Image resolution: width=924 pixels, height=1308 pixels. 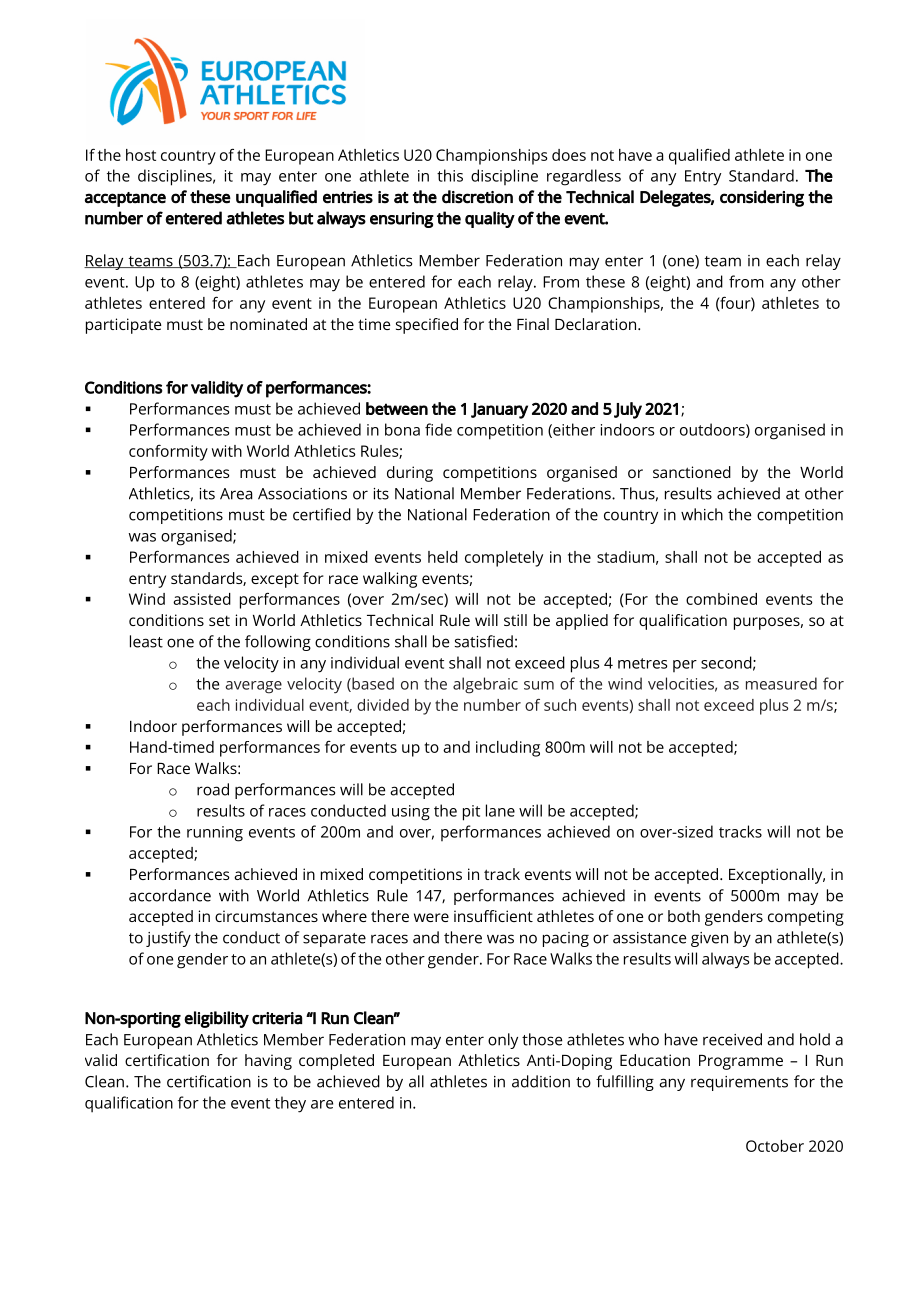 What do you see at coordinates (268, 324) in the screenshot?
I see `nominated` at bounding box center [268, 324].
